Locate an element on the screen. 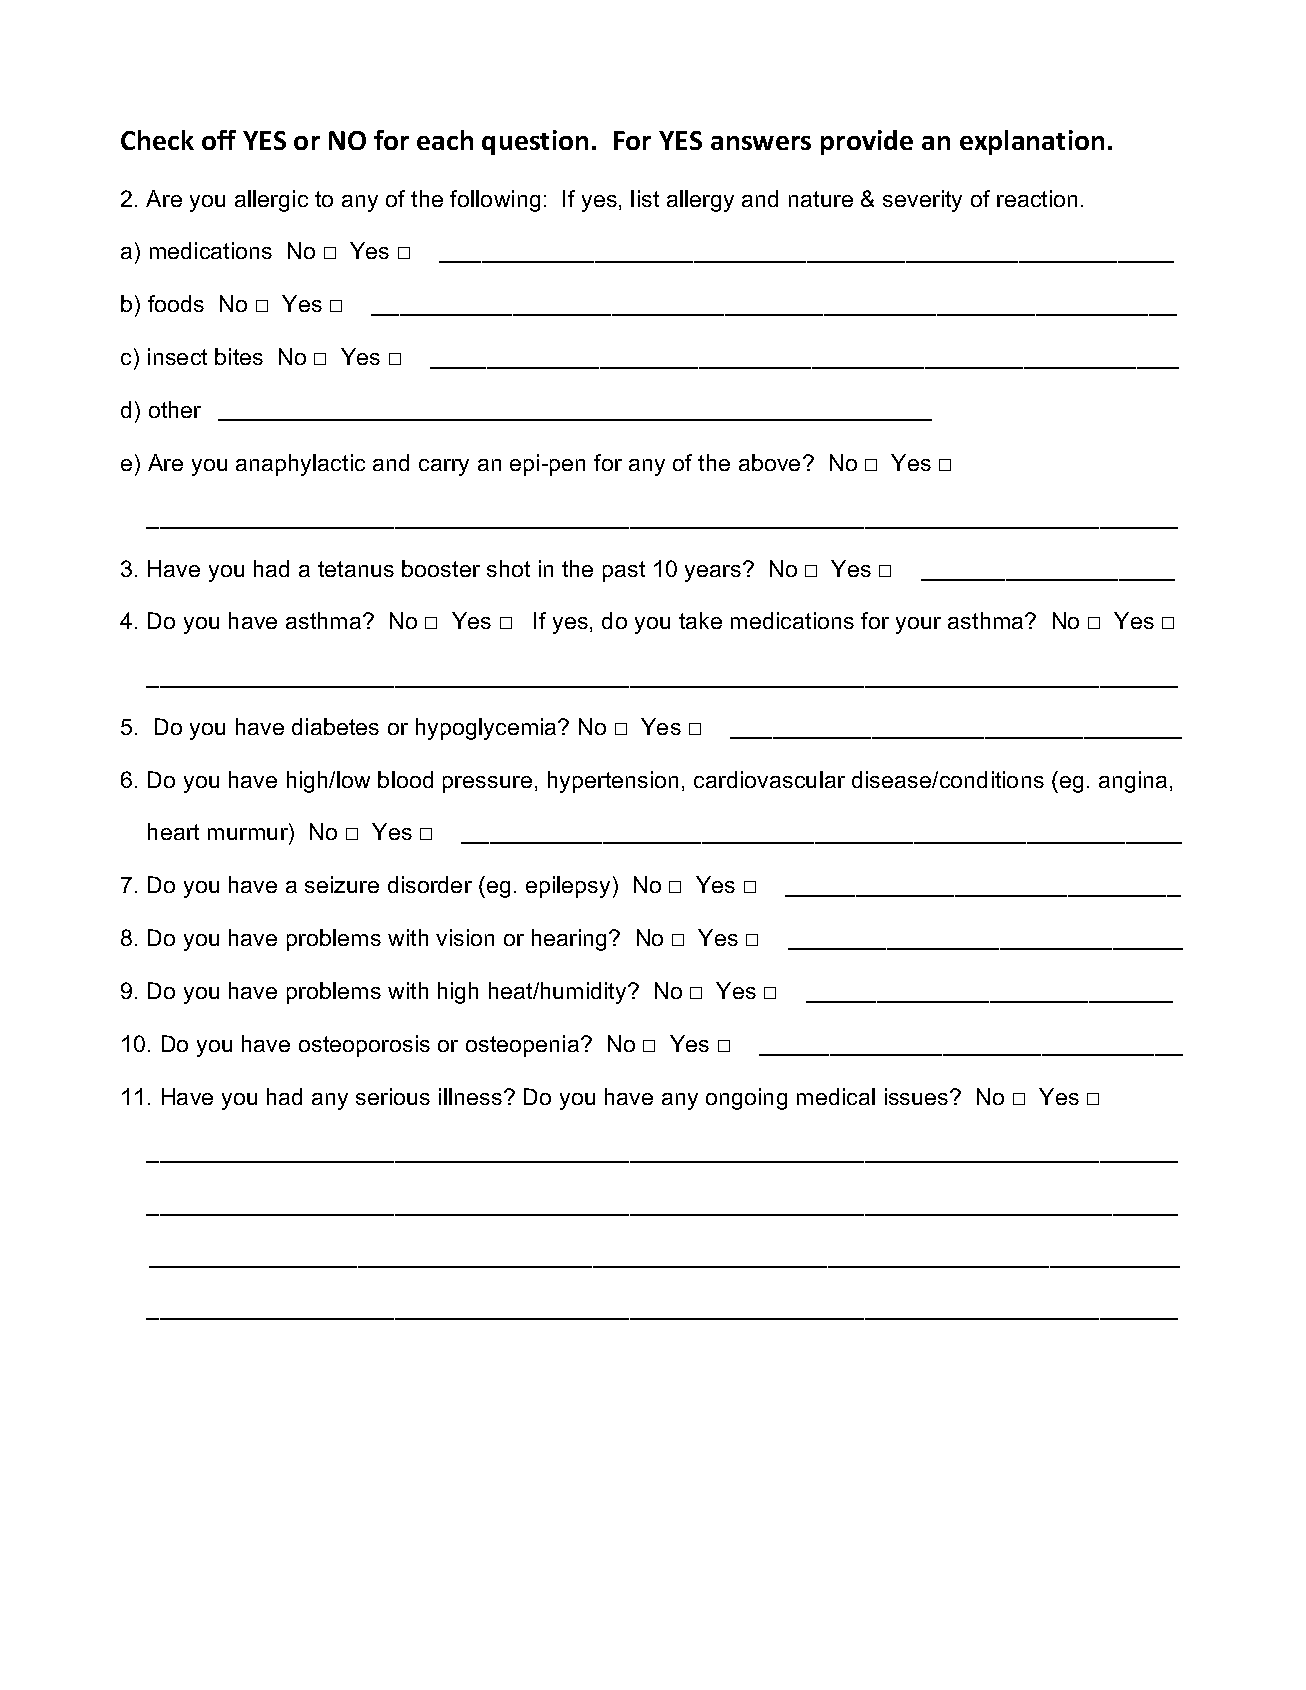 This screenshot has height=1690, width=1306. above is located at coordinates (769, 462).
